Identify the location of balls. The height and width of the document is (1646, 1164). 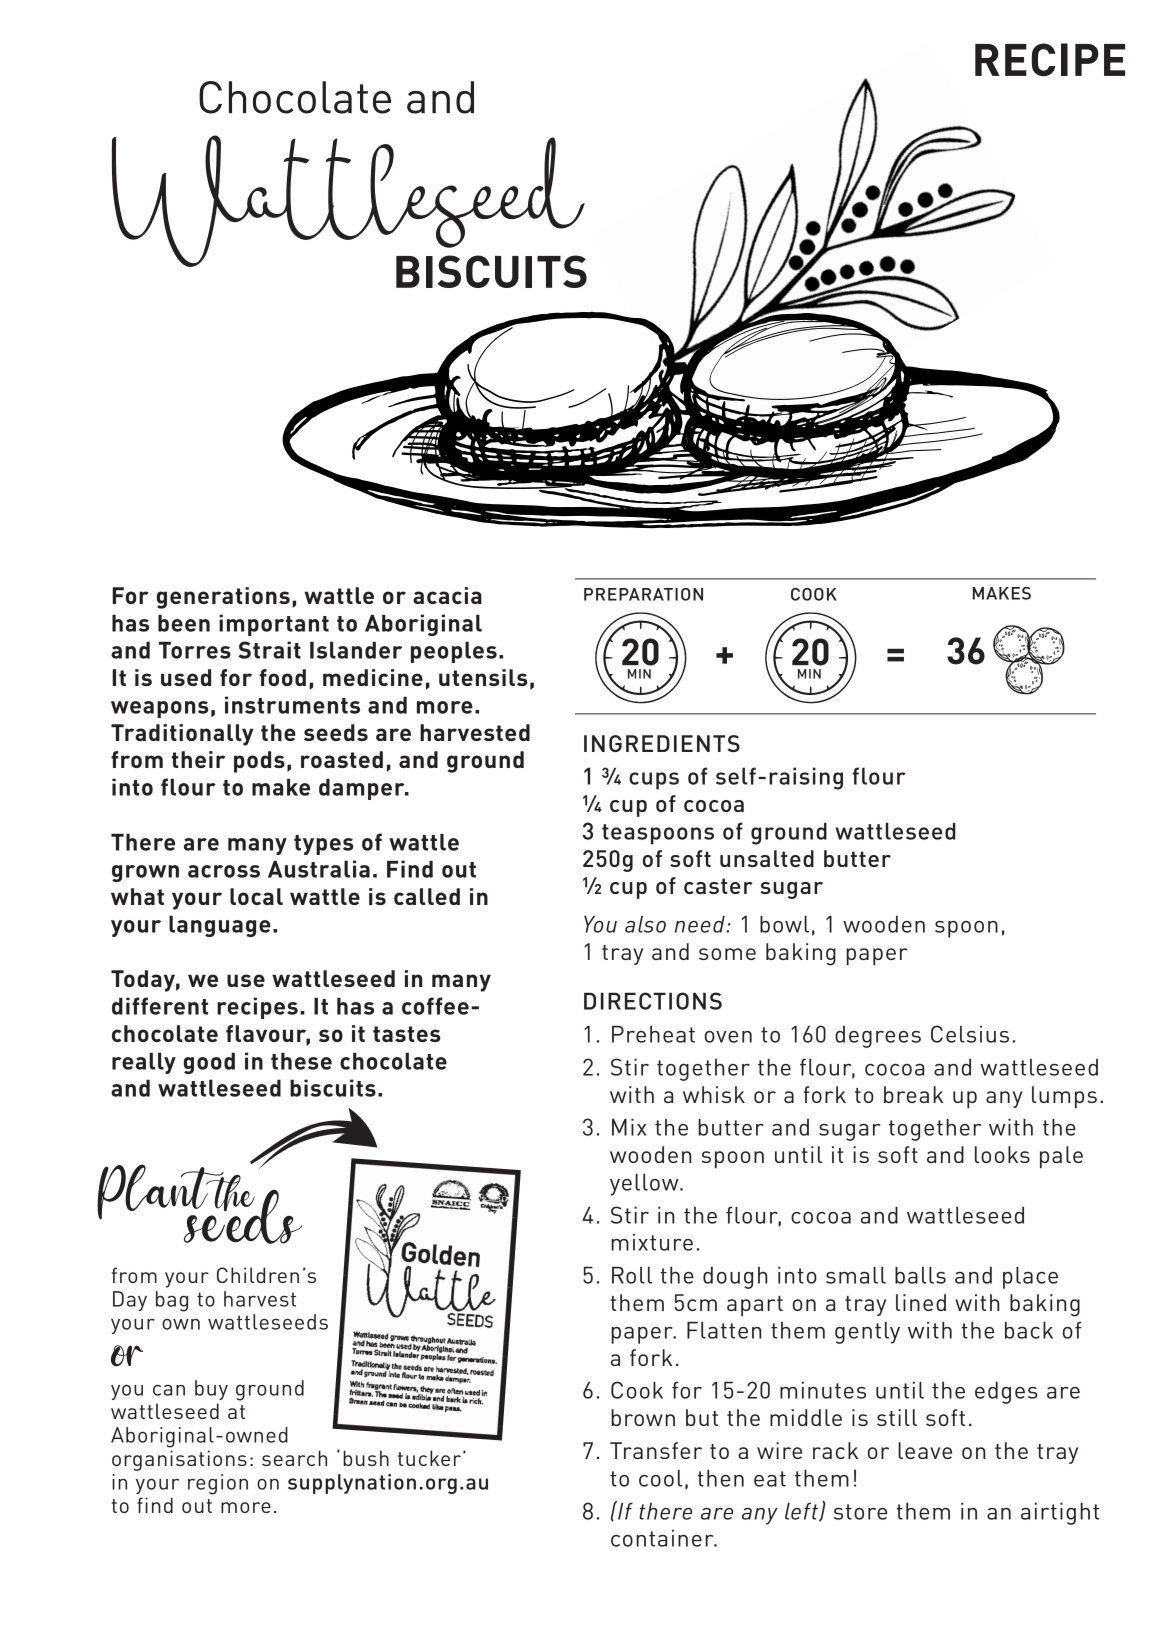
(920, 1275).
